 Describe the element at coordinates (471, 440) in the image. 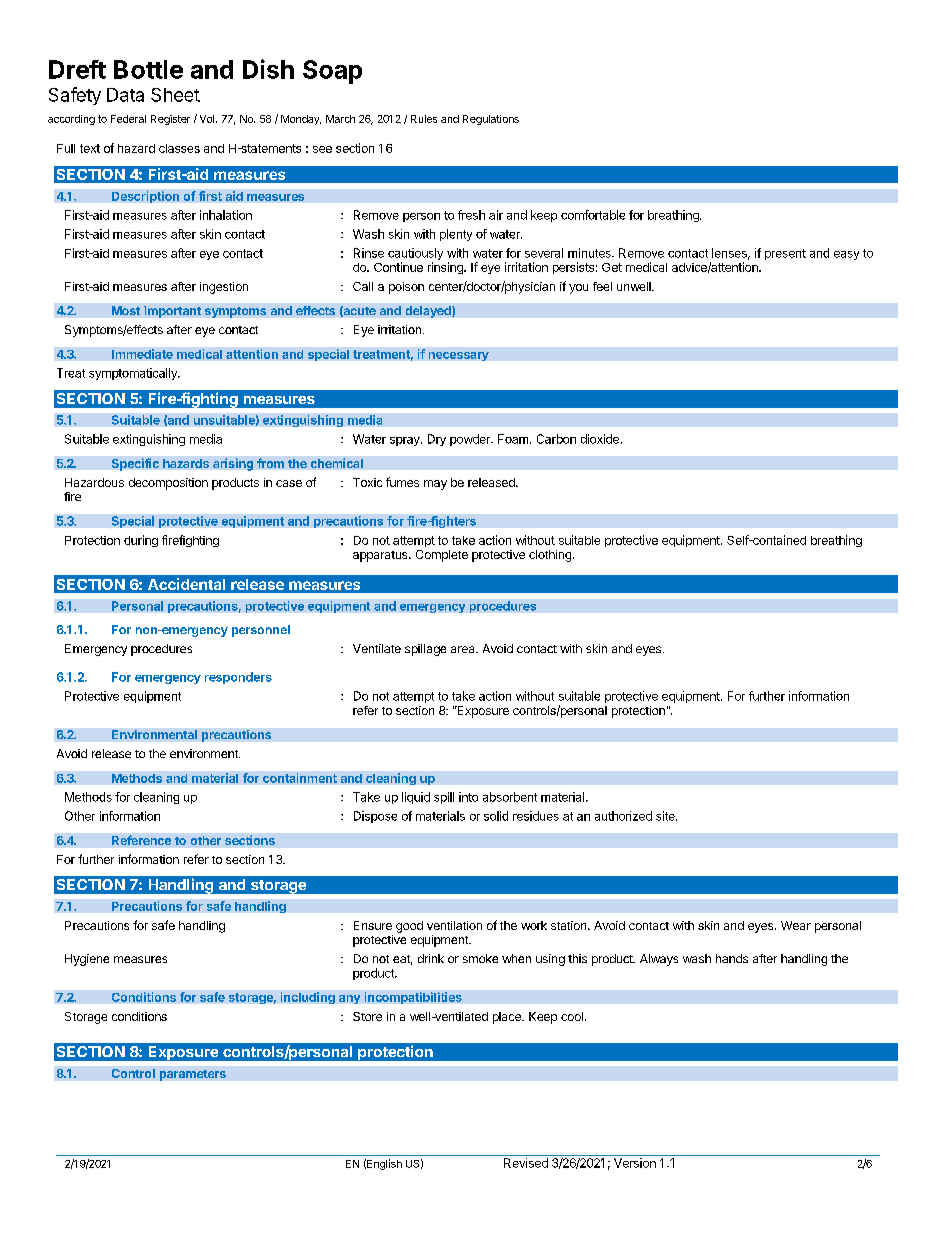

I see `powder` at that location.
